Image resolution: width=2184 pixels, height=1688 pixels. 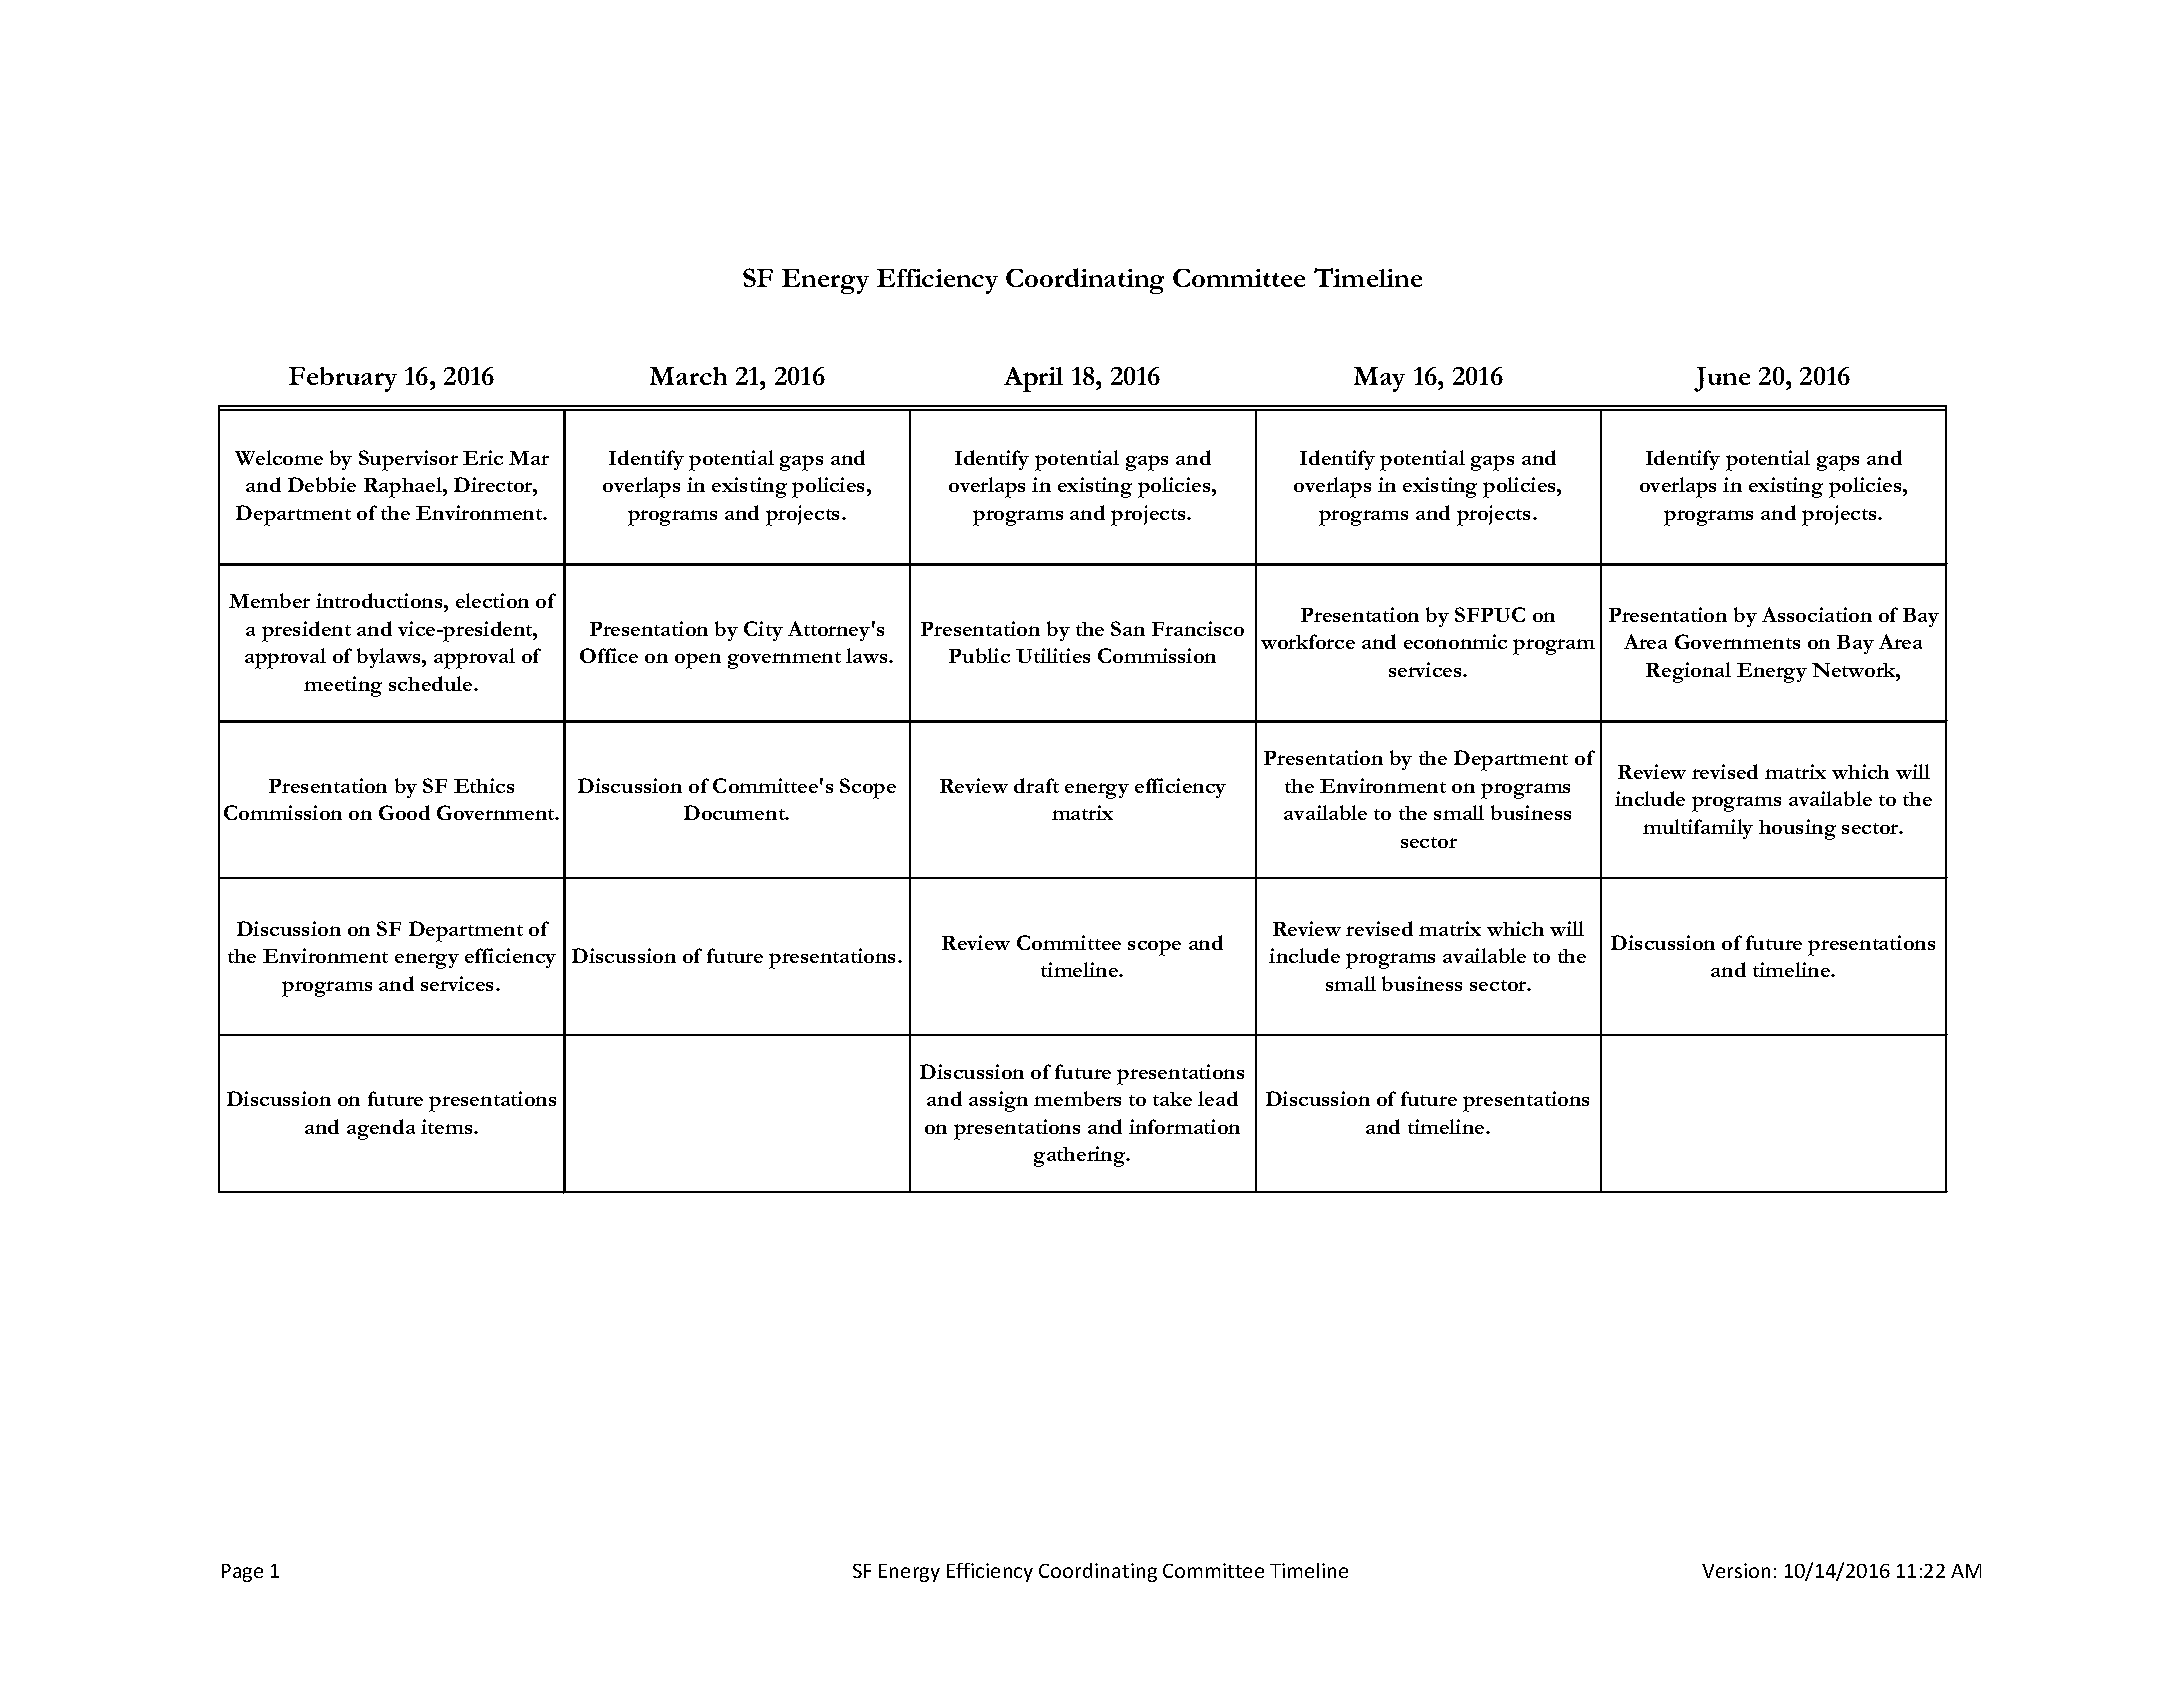 I want to click on February, so click(x=343, y=379).
